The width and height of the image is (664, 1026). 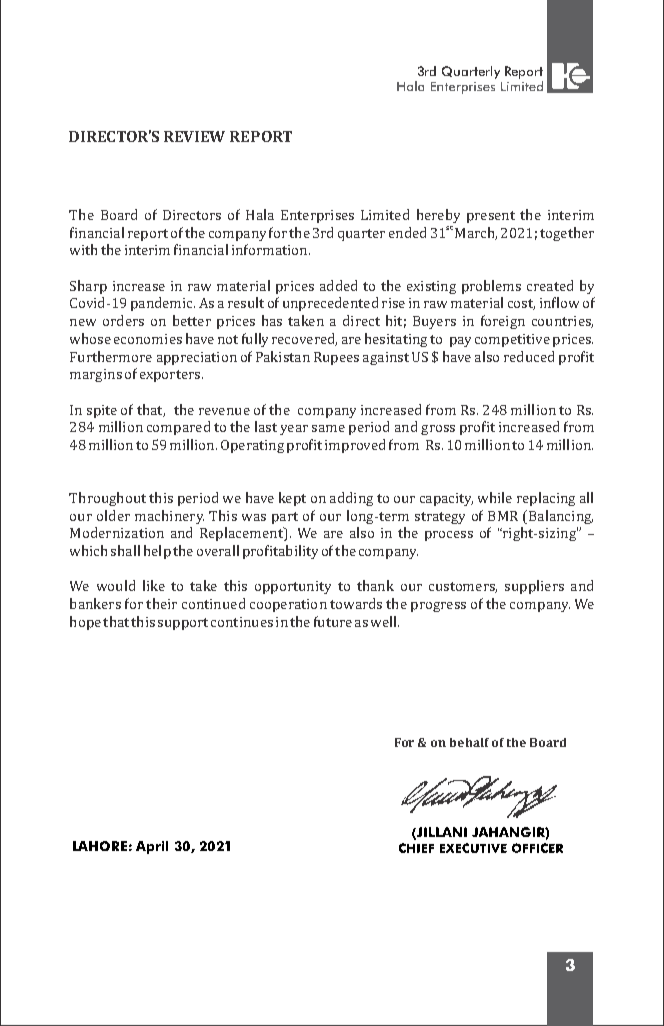 What do you see at coordinates (495, 497) in the image?
I see `while` at bounding box center [495, 497].
